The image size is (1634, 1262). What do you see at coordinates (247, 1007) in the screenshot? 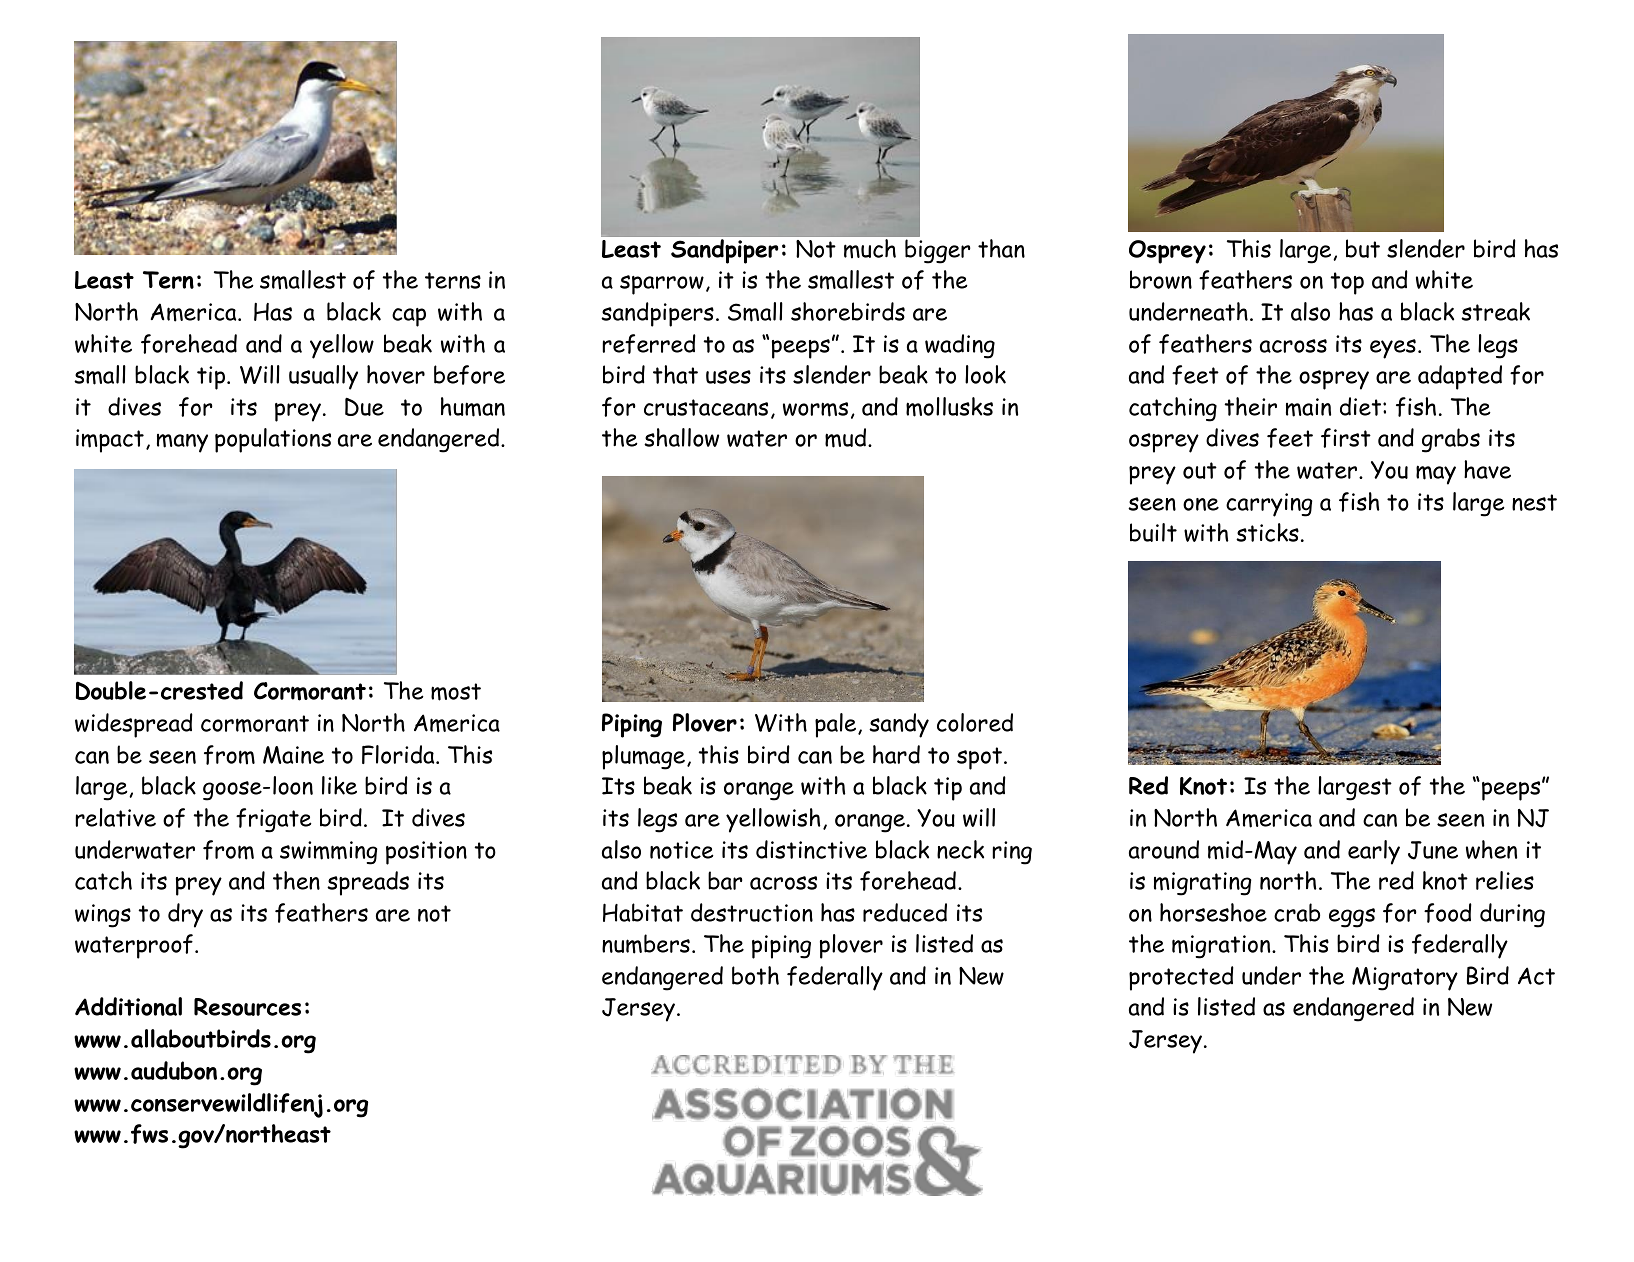
I see `Resources` at bounding box center [247, 1007].
